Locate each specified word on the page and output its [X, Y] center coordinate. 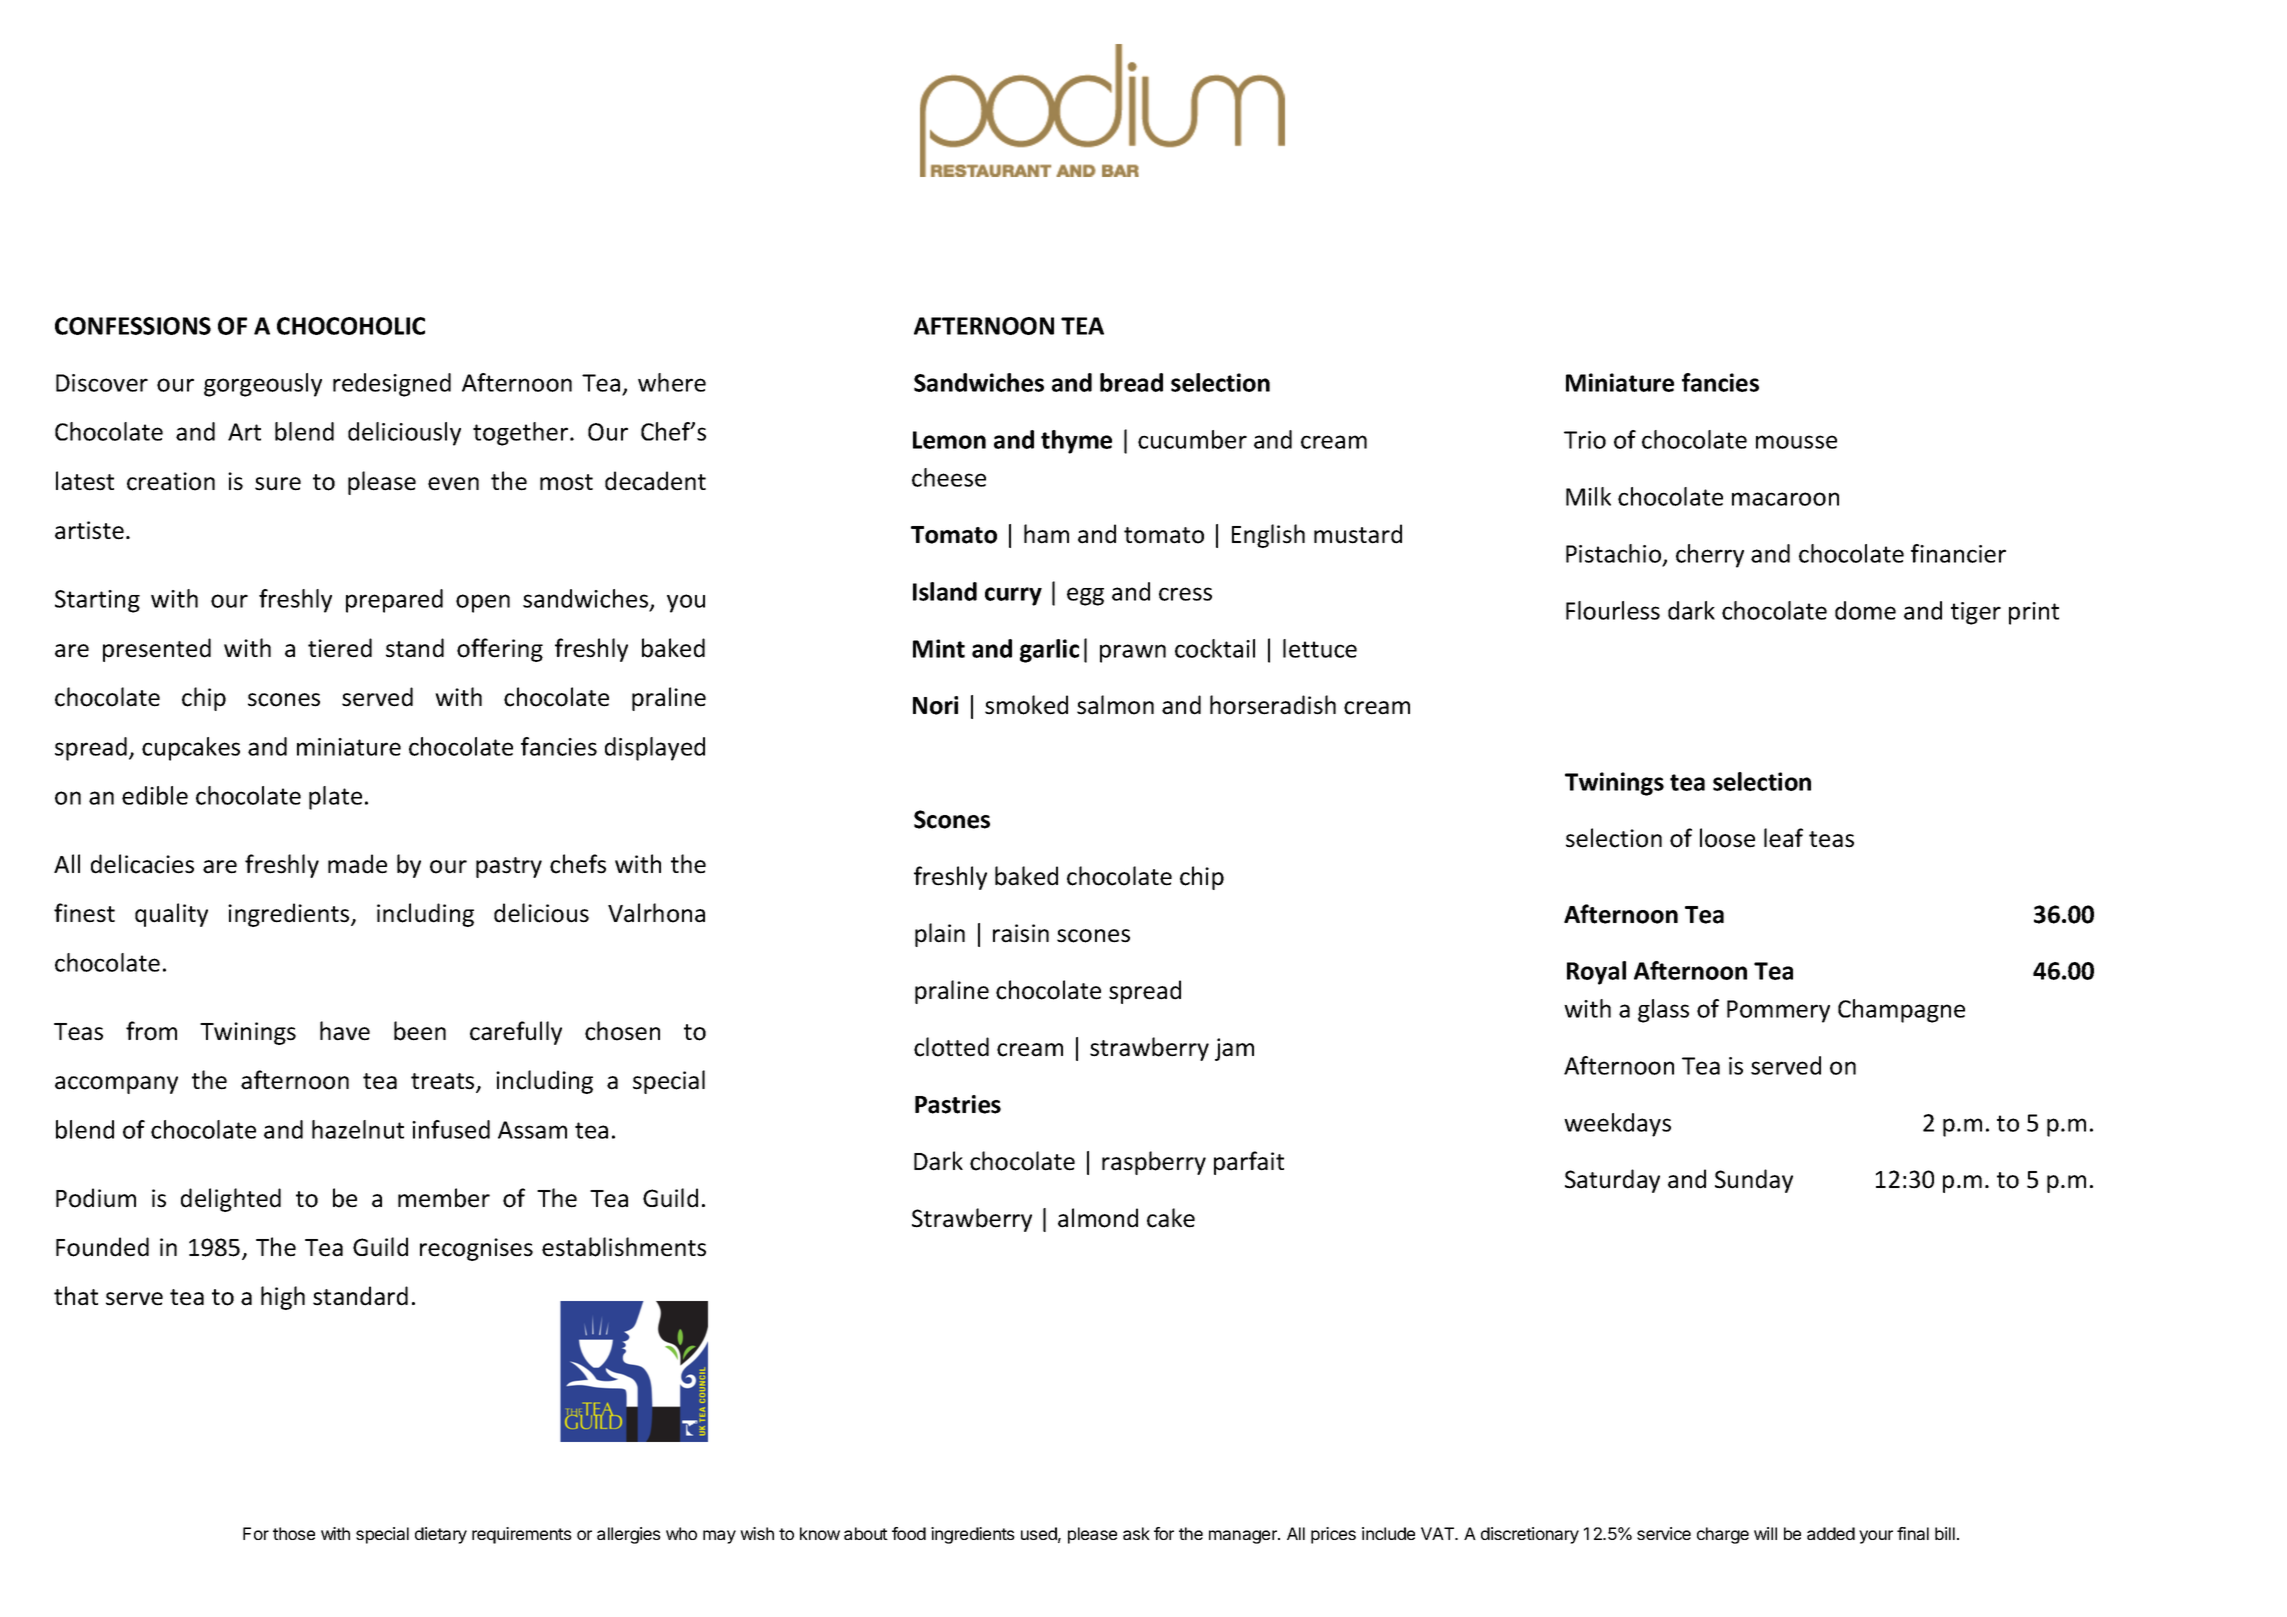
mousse [1796, 442]
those [294, 1533]
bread [1131, 382]
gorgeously [263, 385]
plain [940, 935]
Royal [1596, 973]
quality [171, 915]
